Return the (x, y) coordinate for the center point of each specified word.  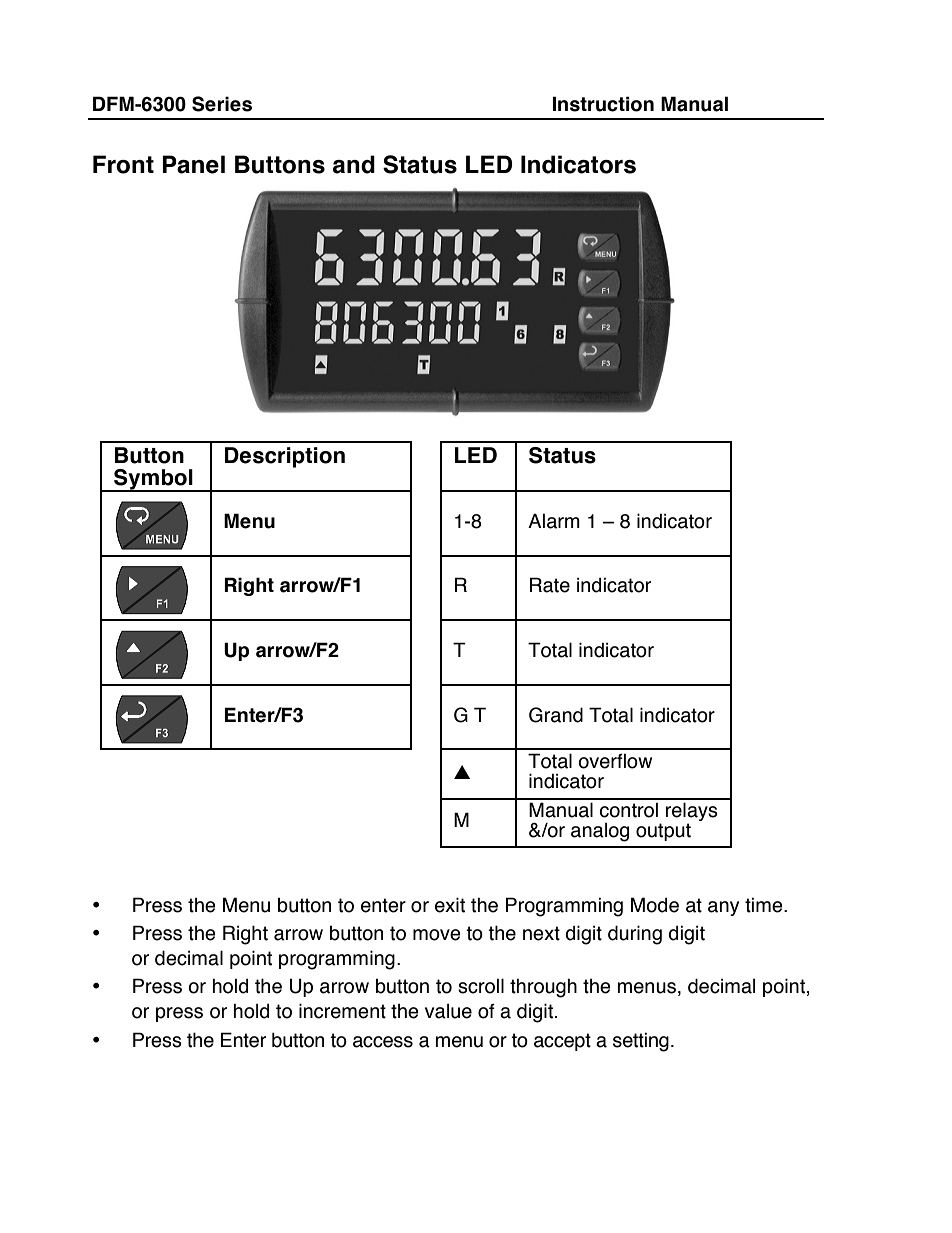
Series (222, 104)
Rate (550, 585)
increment (342, 1011)
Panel (193, 164)
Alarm (554, 521)
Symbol (153, 480)
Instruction (603, 104)
